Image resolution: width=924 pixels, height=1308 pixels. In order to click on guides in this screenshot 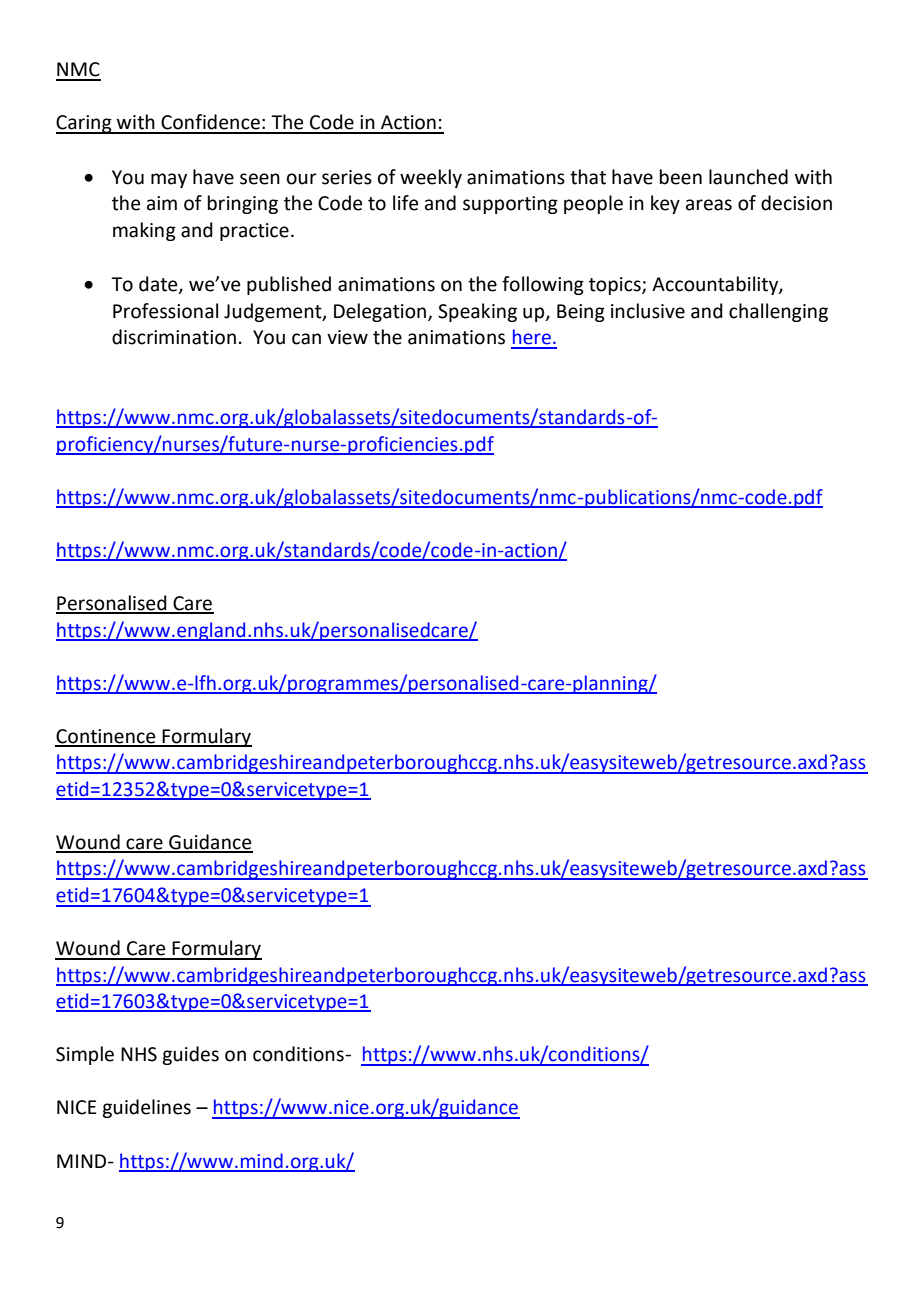, I will do `click(190, 1055)`.
